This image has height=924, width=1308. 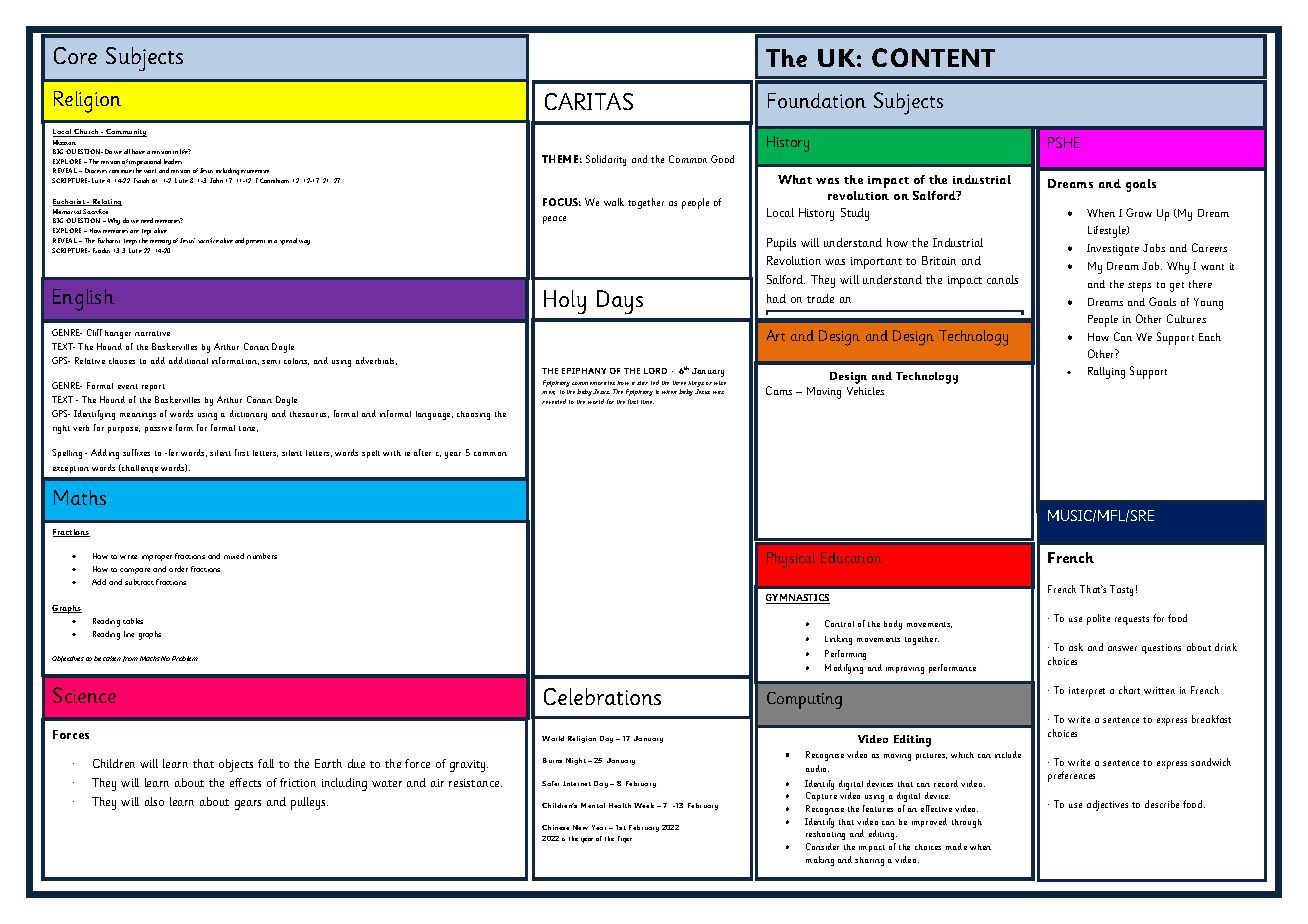 I want to click on Investigate, so click(x=1113, y=250).
